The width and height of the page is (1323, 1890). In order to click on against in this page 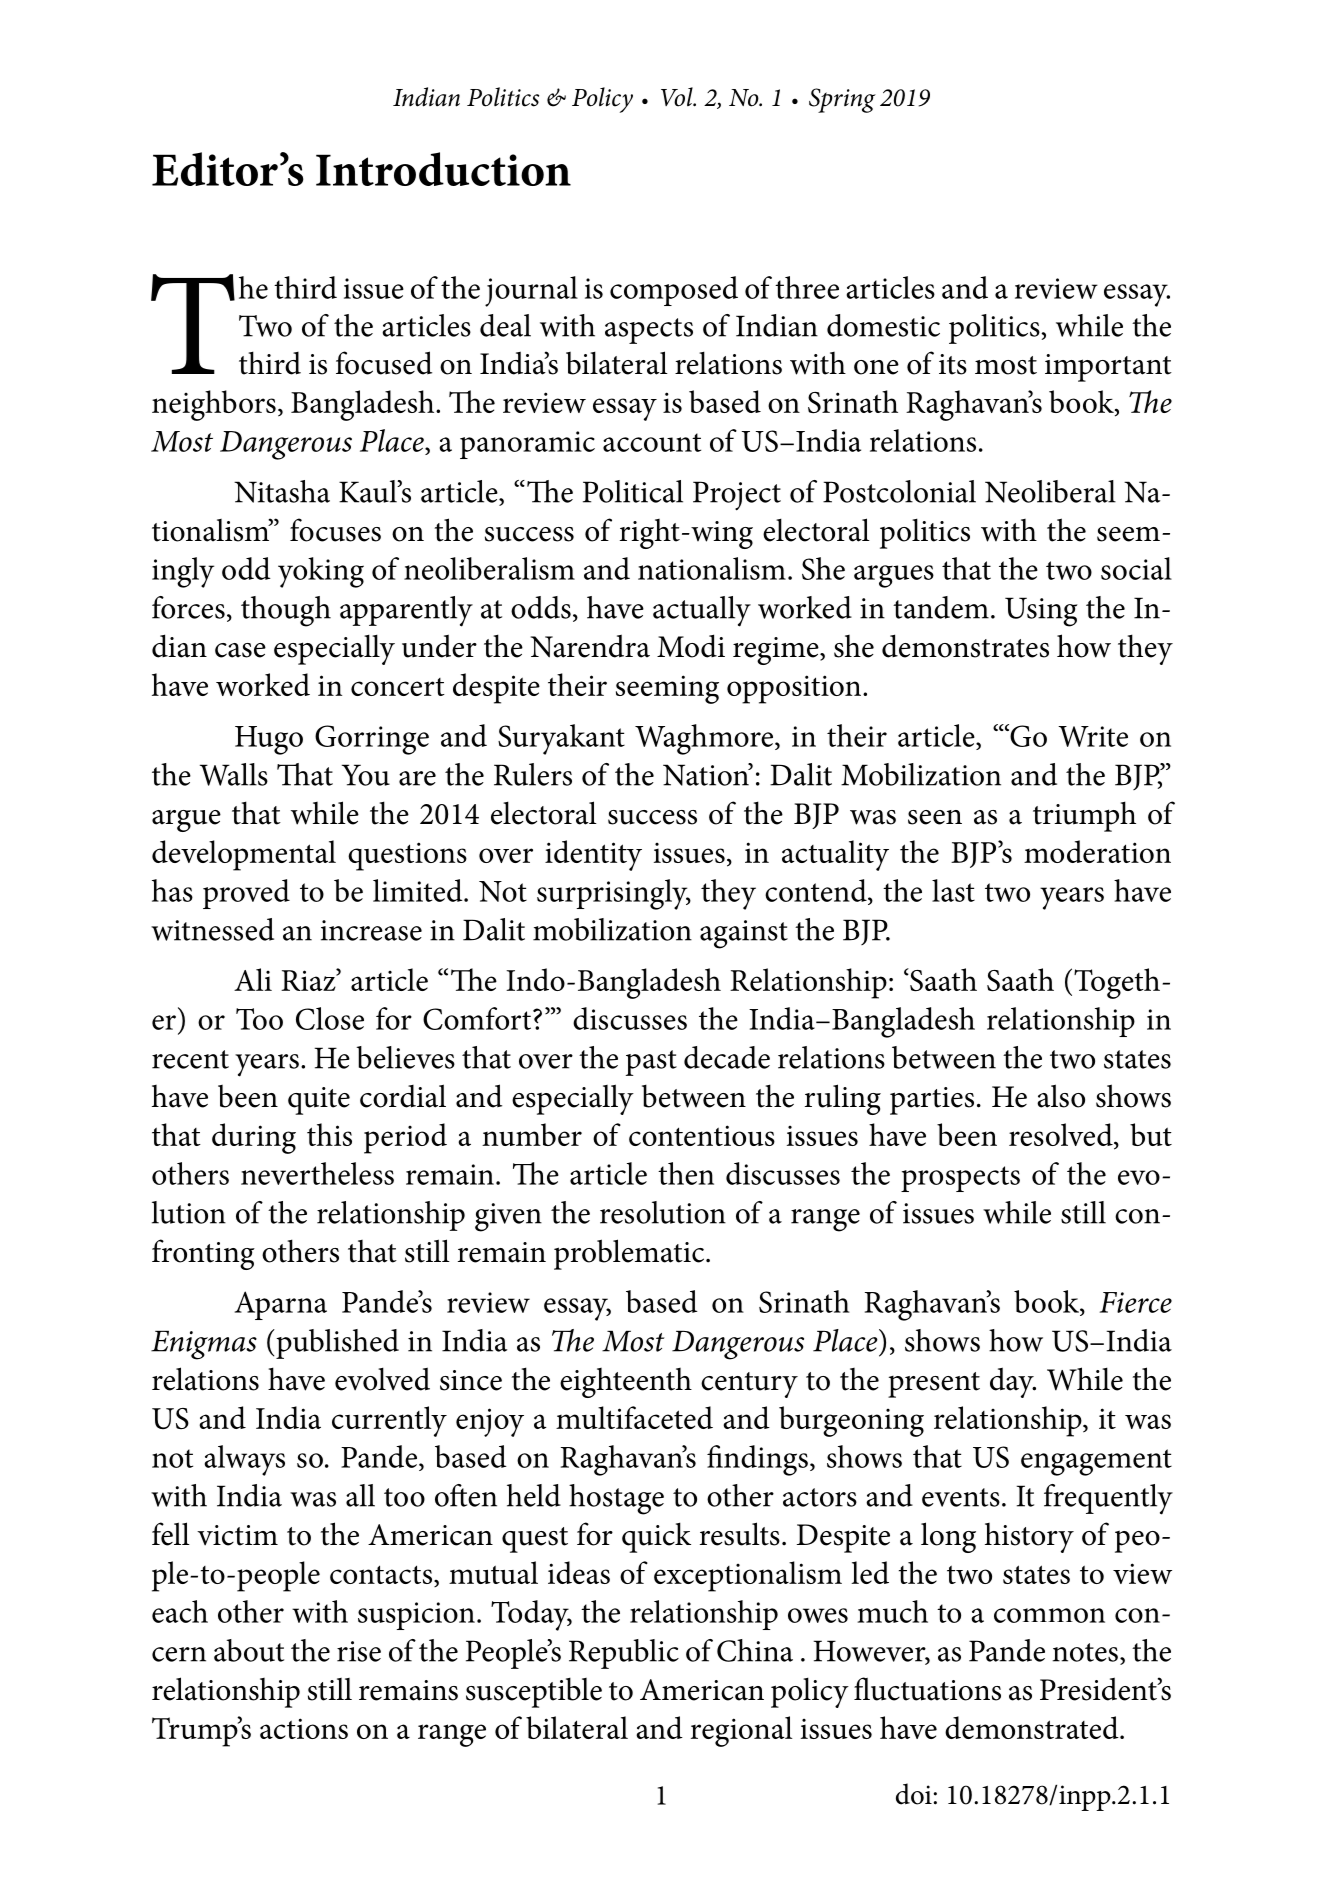, I will do `click(744, 934)`.
